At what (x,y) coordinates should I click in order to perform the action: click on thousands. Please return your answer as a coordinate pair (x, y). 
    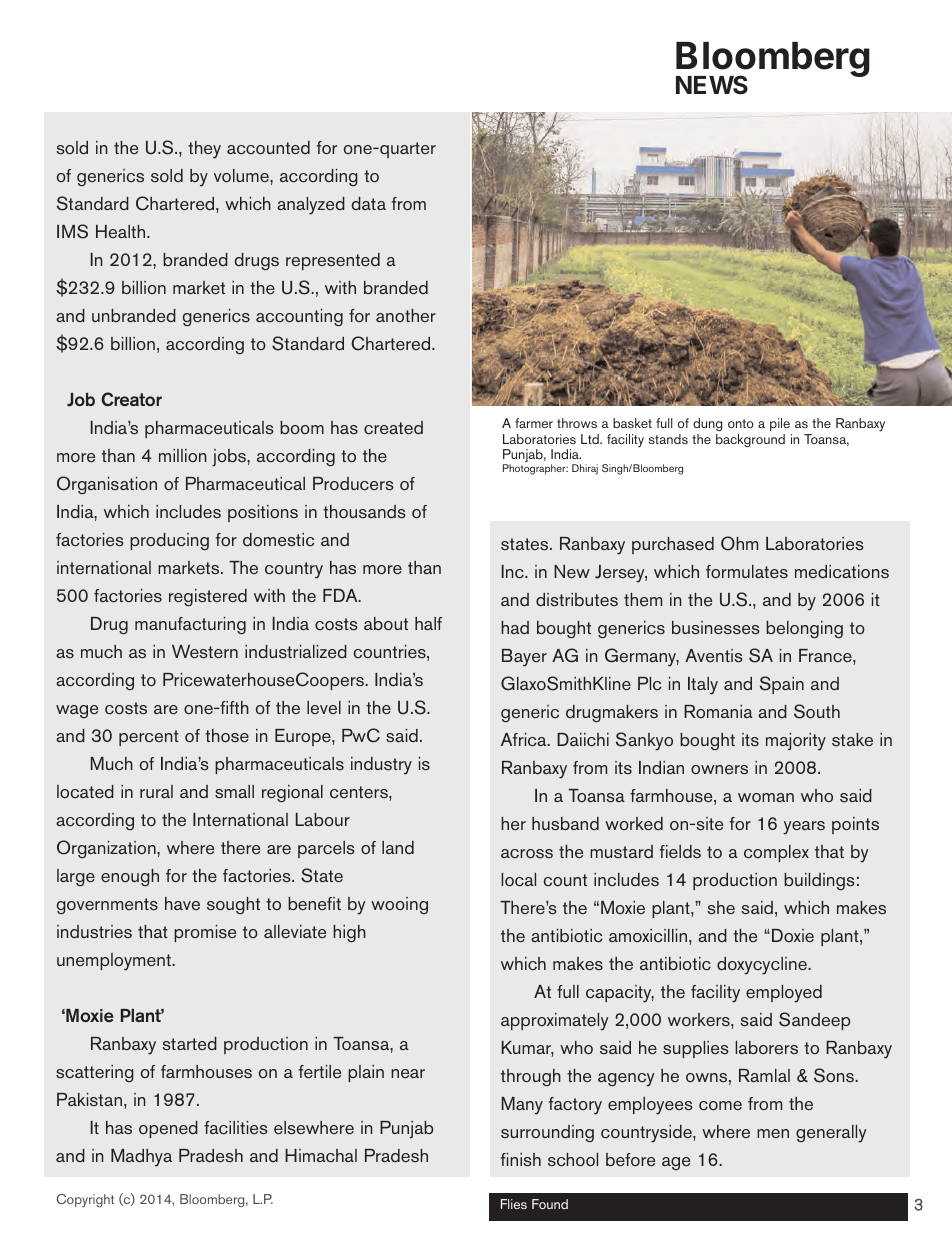
    Looking at the image, I should click on (364, 512).
